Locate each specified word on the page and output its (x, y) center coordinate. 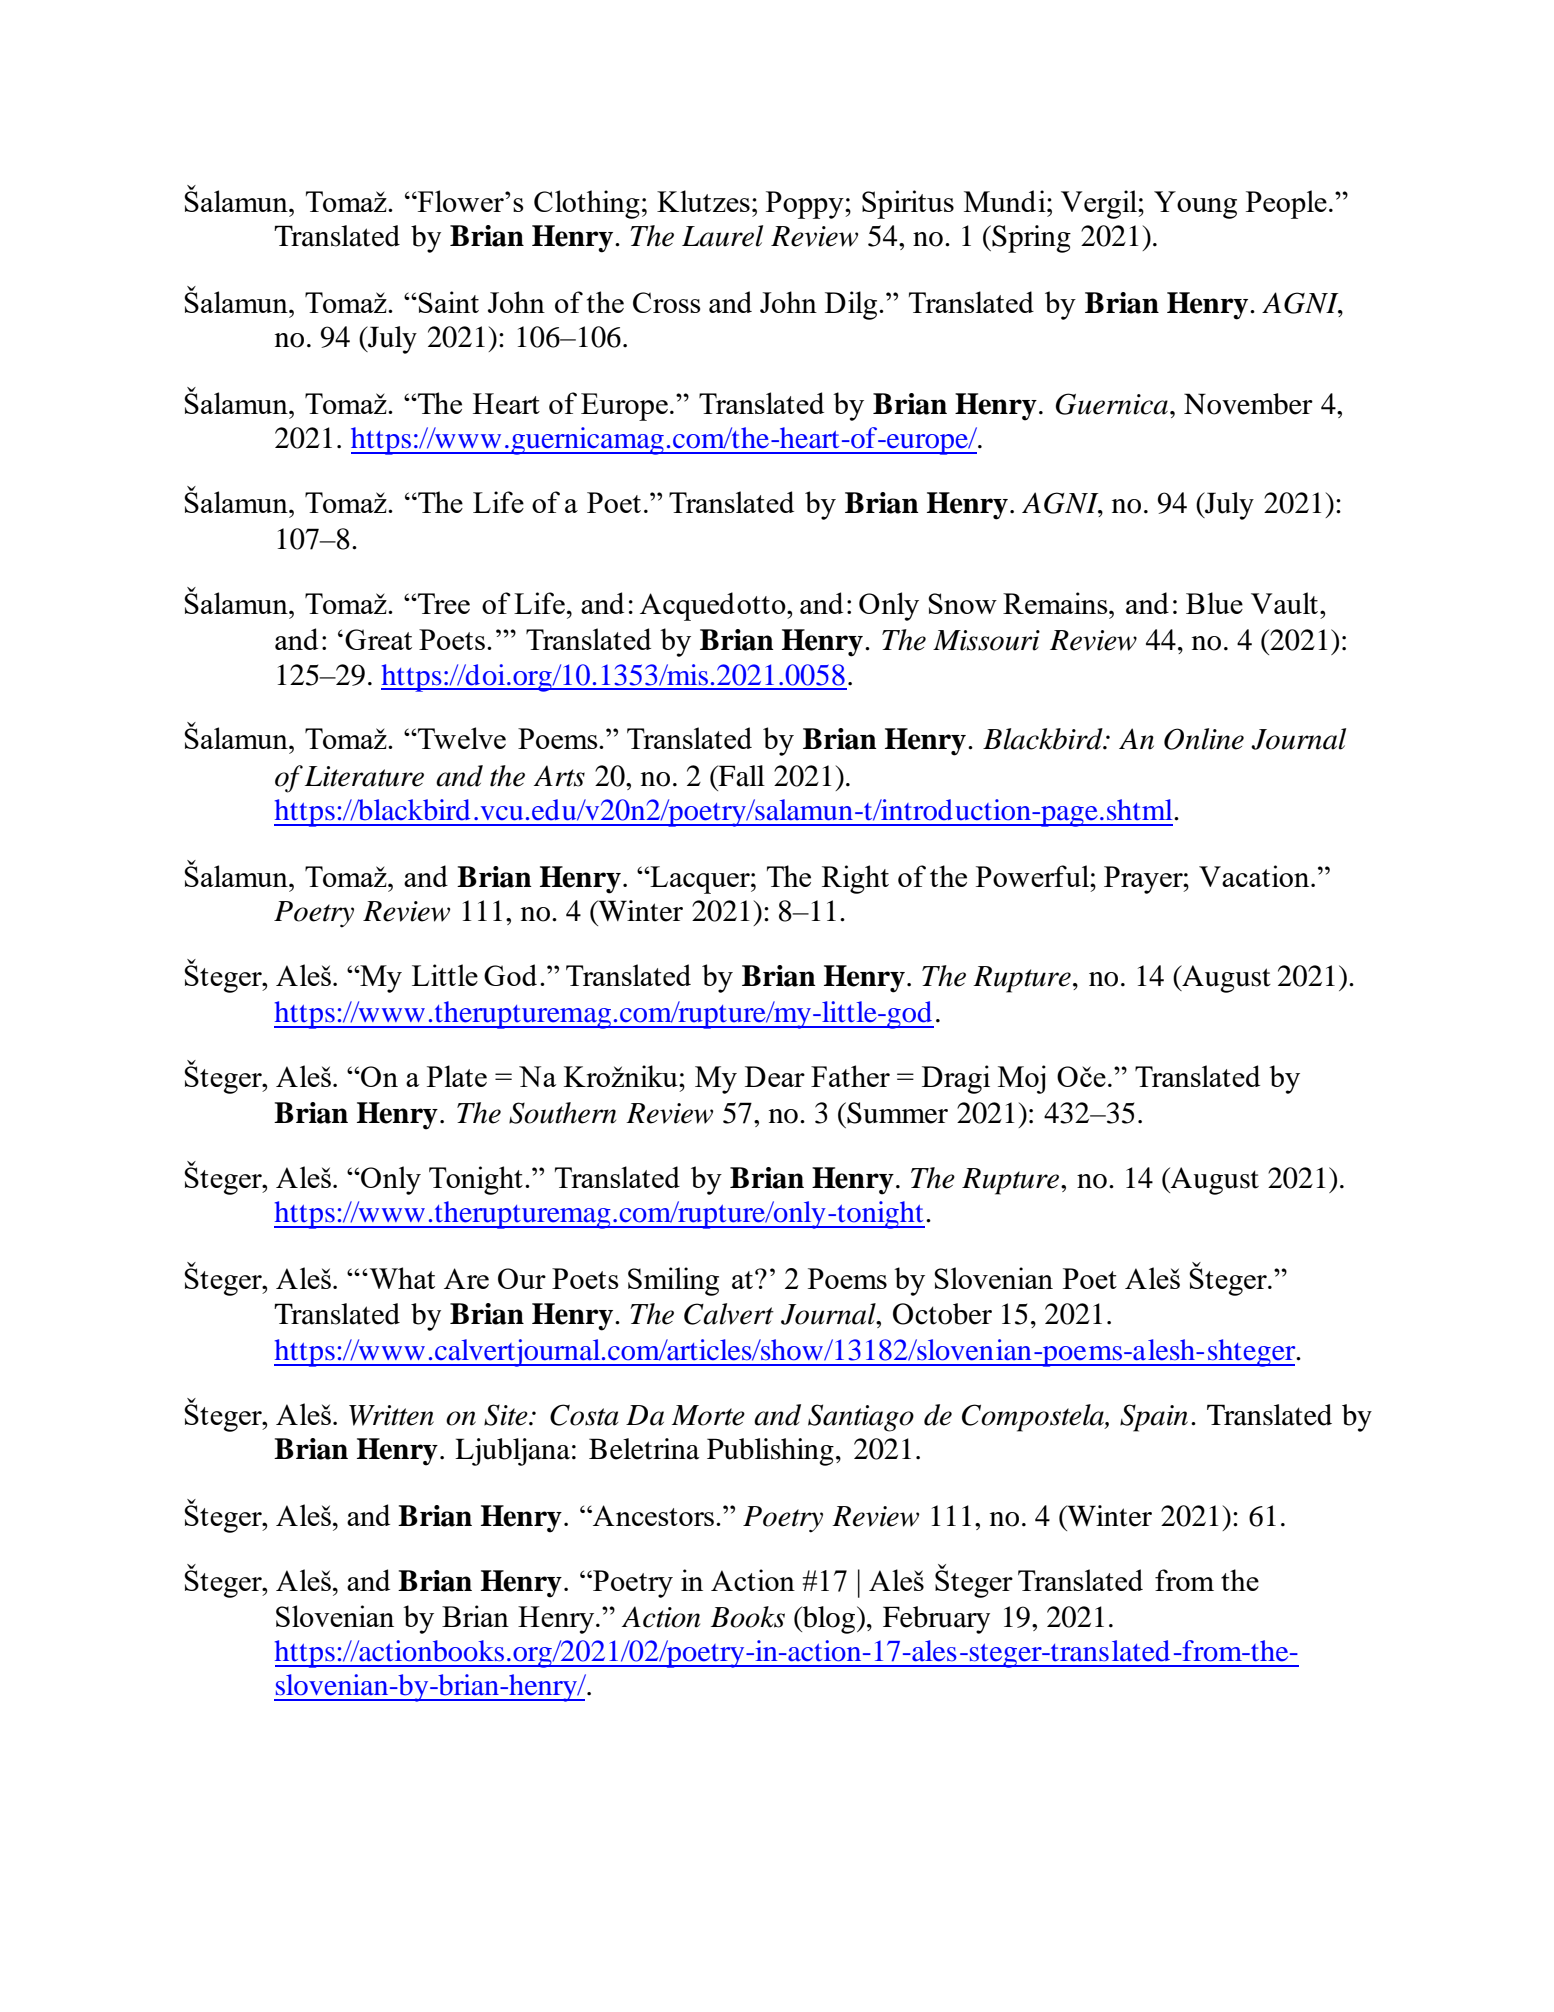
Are (466, 1278)
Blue (1214, 603)
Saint (448, 302)
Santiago (861, 1418)
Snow (962, 603)
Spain (1154, 1418)
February (936, 1620)
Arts (559, 776)
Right (855, 879)
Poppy (806, 205)
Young (1195, 205)
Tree (443, 603)
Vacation (1255, 876)
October (942, 1314)
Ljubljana (512, 1452)
